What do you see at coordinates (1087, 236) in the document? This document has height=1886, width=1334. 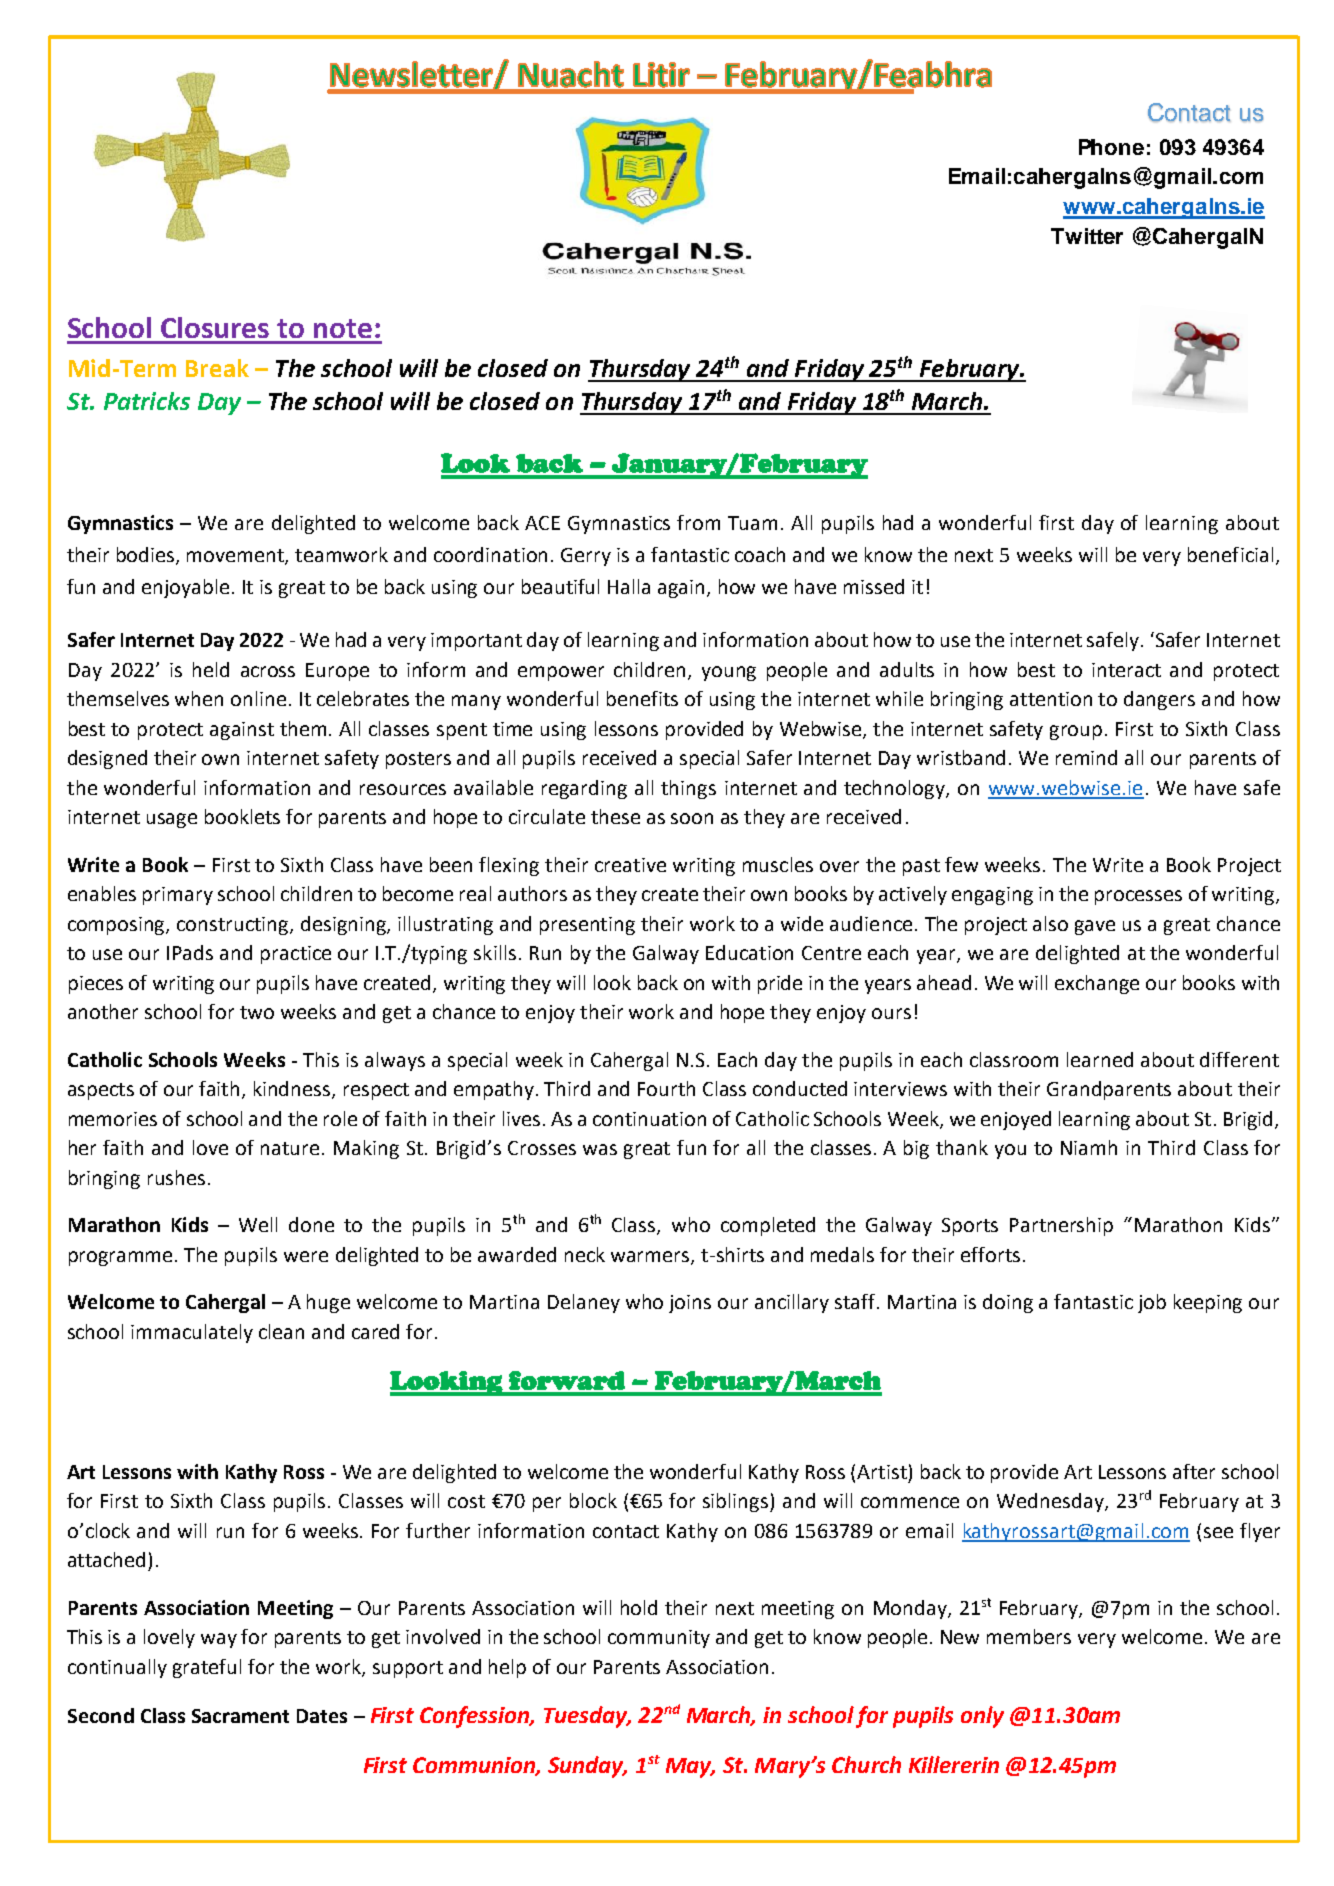 I see `Twitter` at bounding box center [1087, 236].
